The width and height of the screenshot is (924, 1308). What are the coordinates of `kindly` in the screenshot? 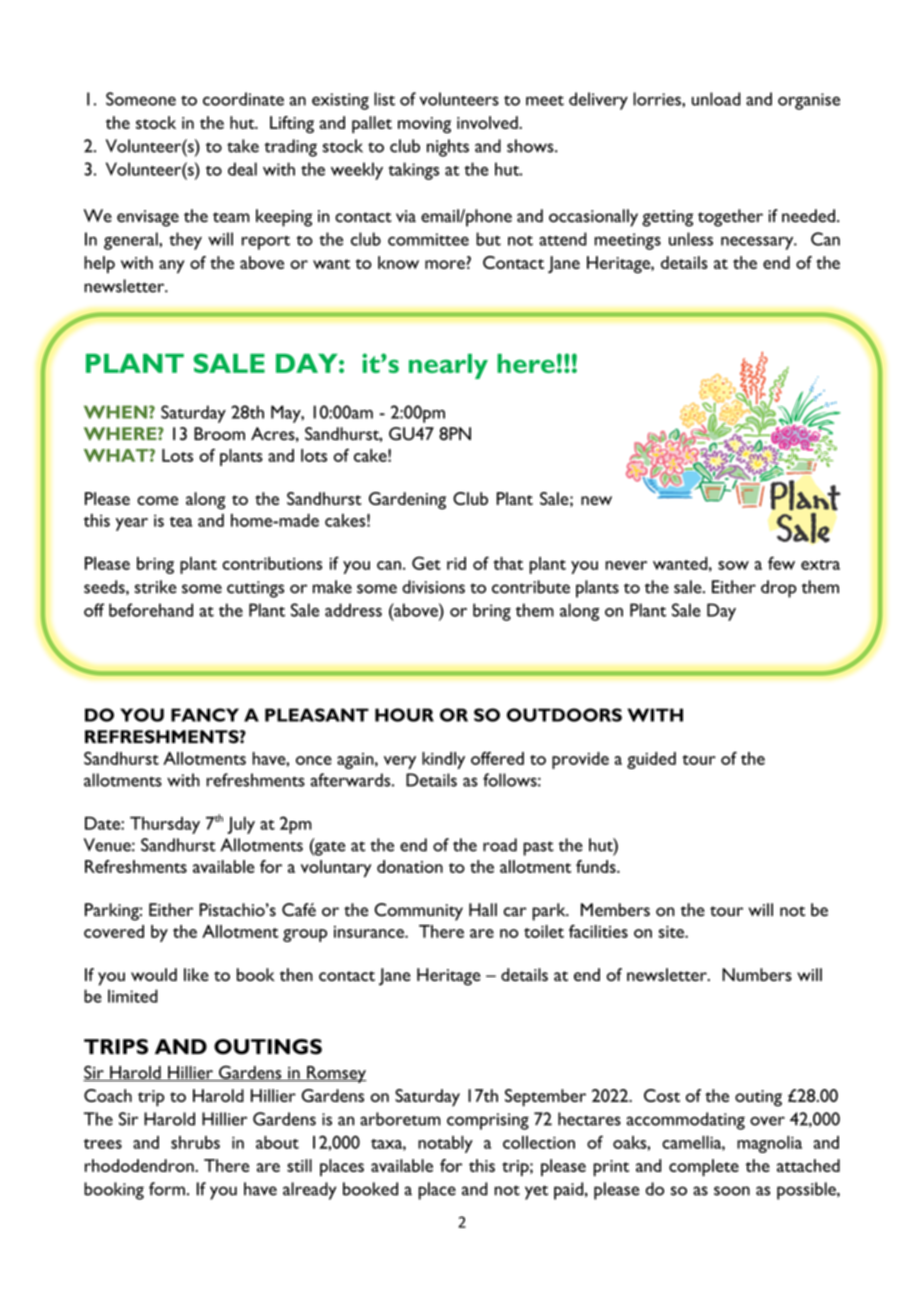 It's located at (443, 760).
